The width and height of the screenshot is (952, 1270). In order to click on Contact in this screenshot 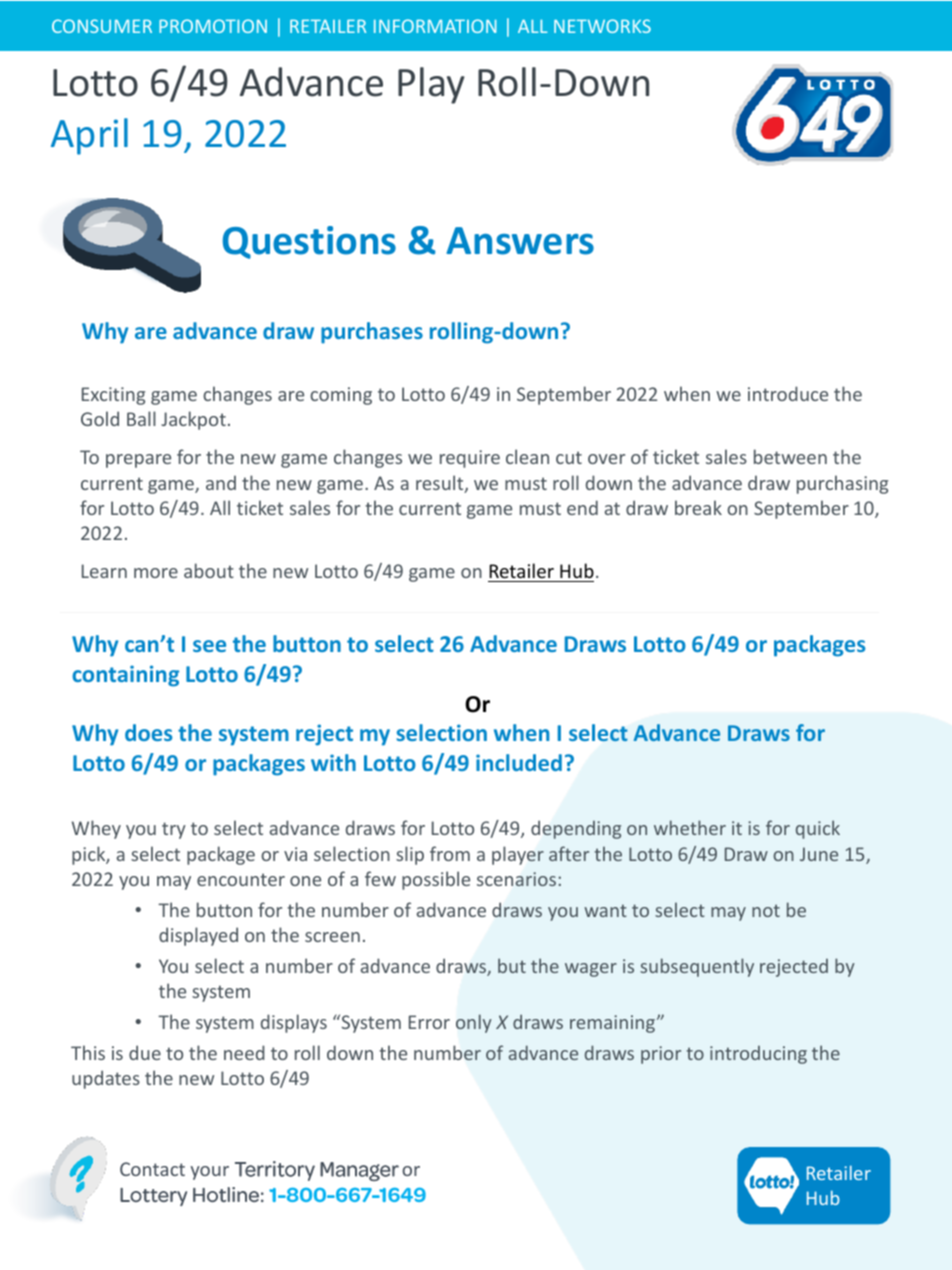, I will do `click(152, 1169)`.
